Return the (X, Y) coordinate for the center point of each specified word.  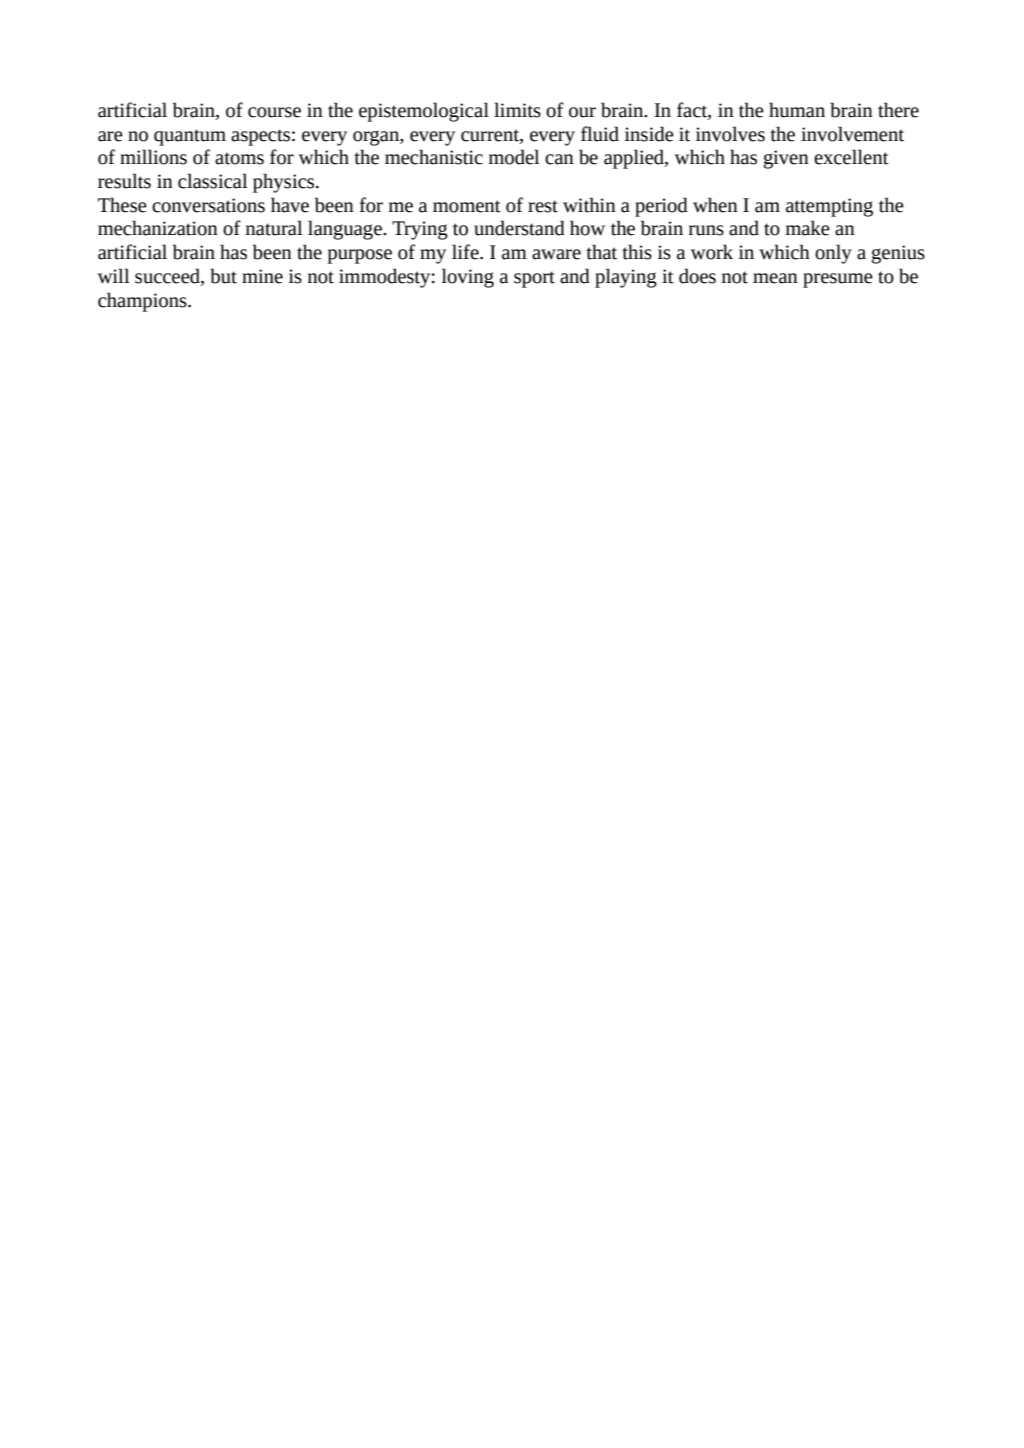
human (797, 110)
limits (517, 110)
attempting (829, 207)
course (274, 112)
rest (543, 206)
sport (534, 279)
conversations (208, 205)
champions (143, 302)
